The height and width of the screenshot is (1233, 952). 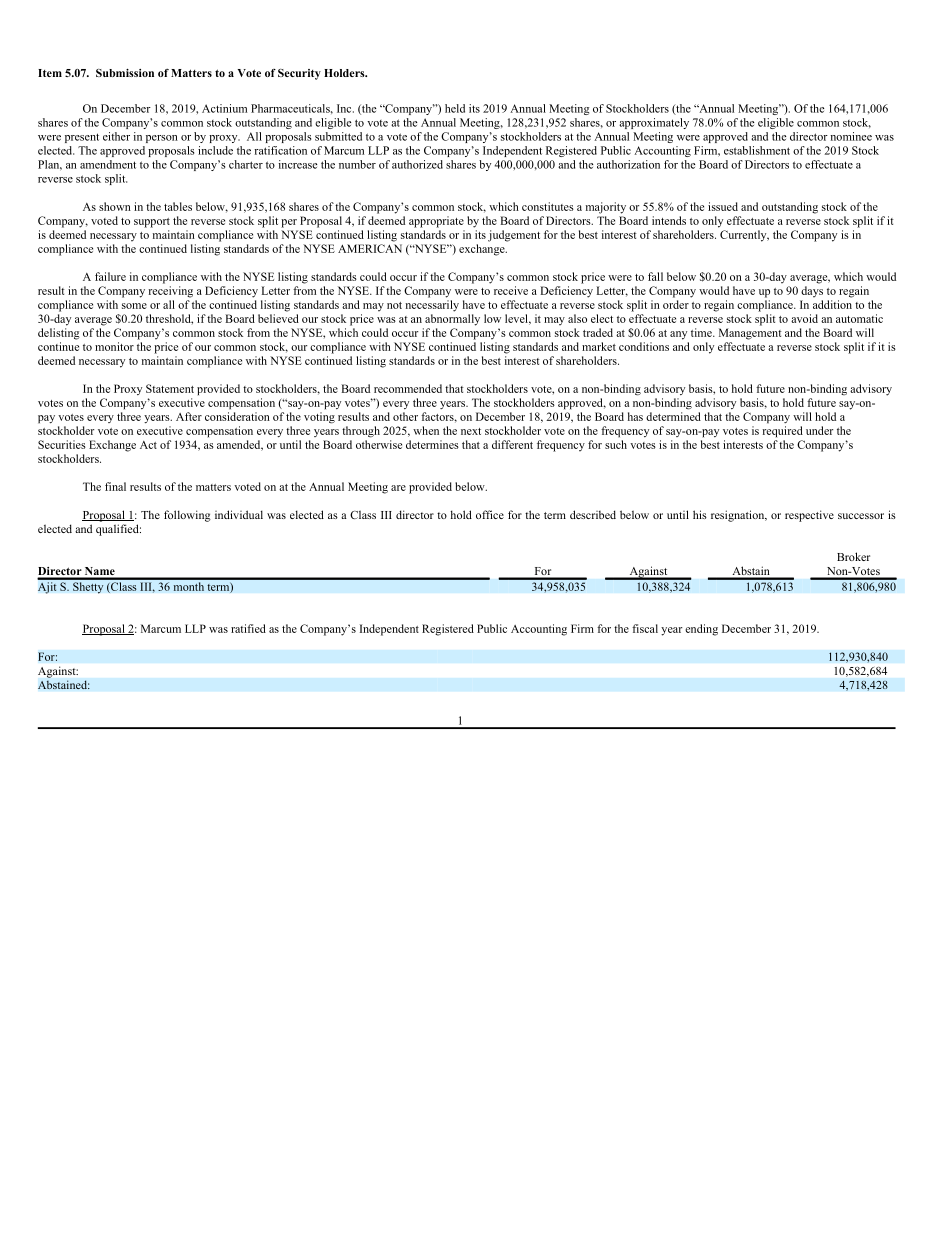 I want to click on approximately, so click(x=654, y=123).
